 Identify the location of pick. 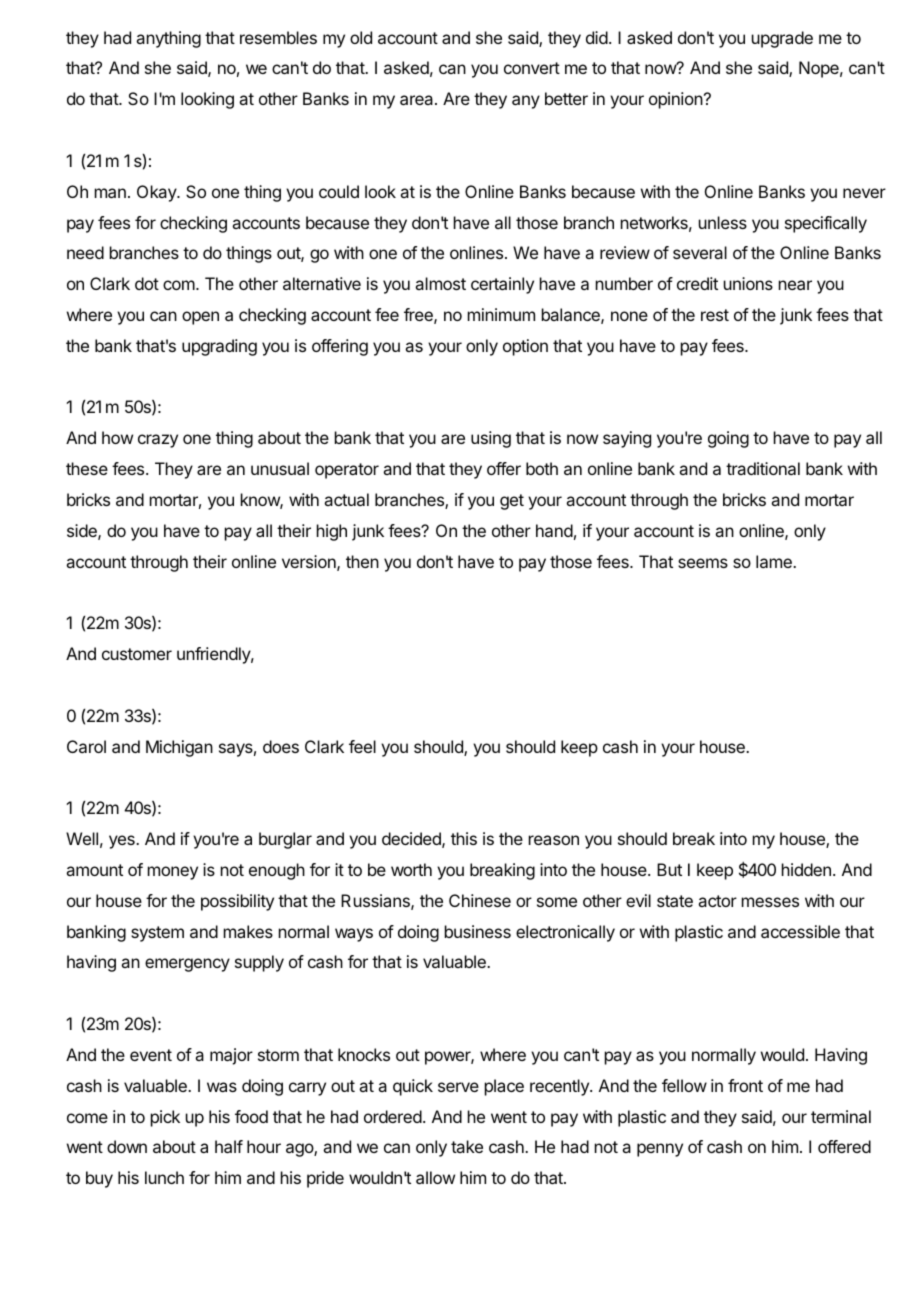
(165, 1118).
